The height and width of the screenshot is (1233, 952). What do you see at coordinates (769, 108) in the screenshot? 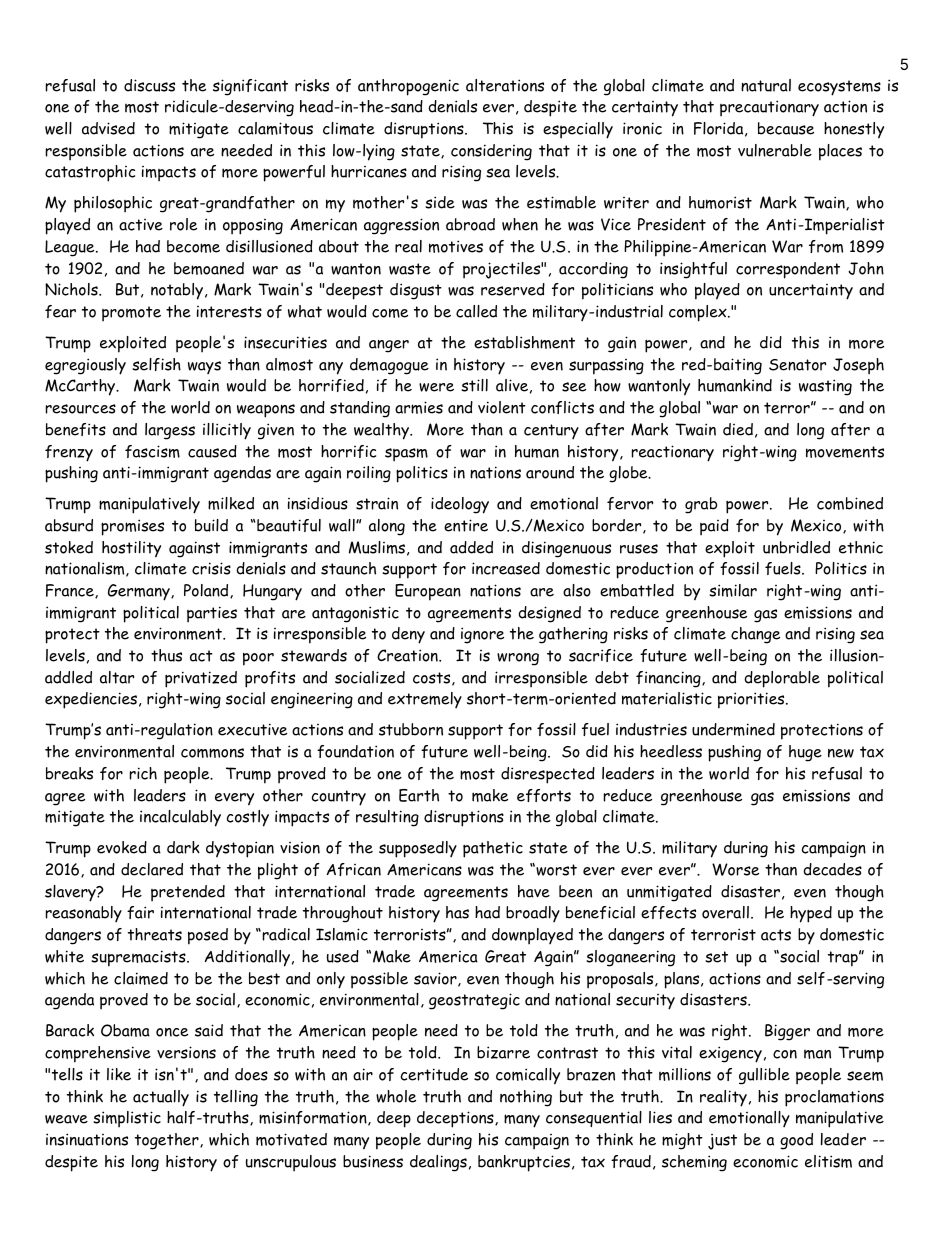
I see `precautionary` at bounding box center [769, 108].
